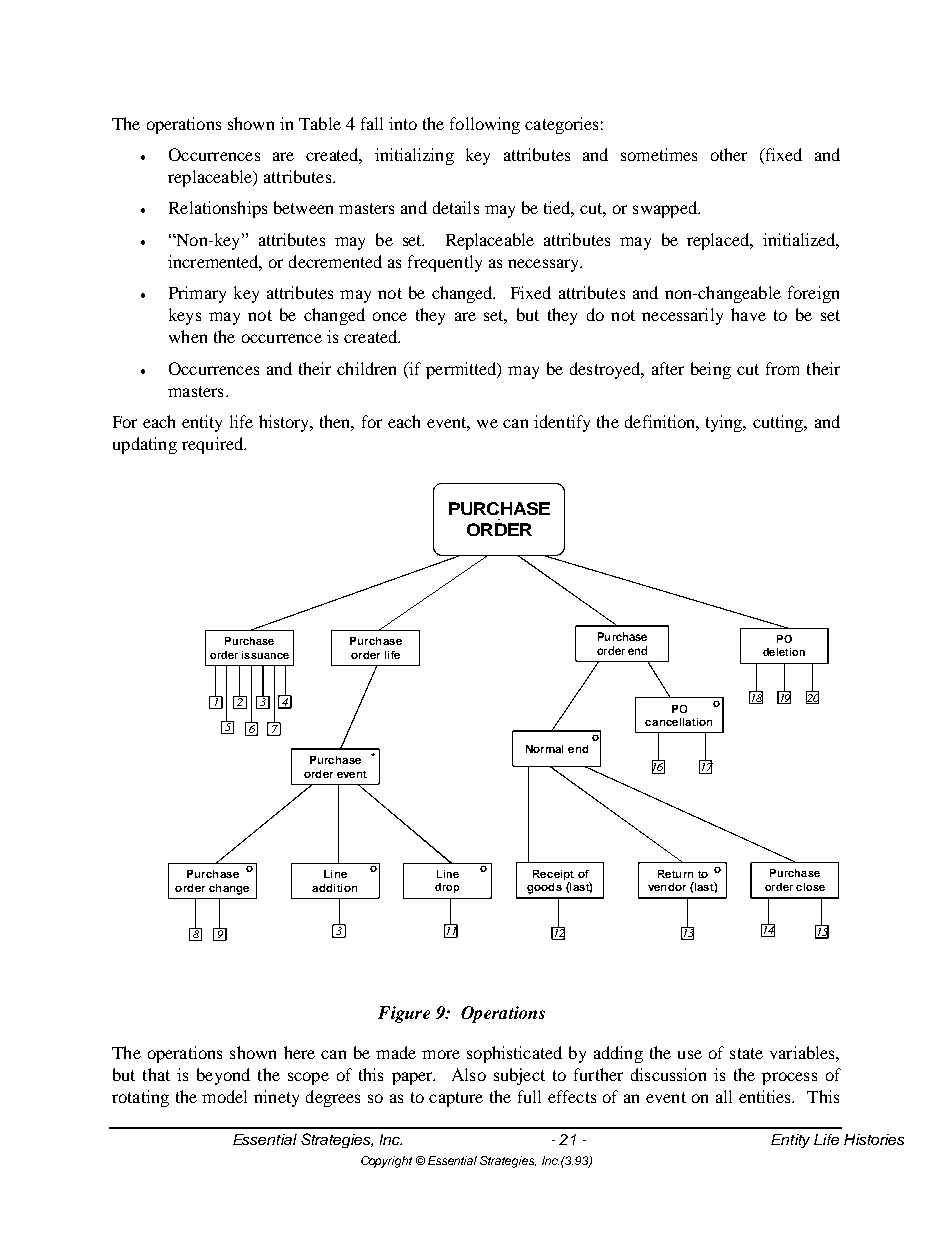  Describe the element at coordinates (784, 652) in the page. I see `deletion` at that location.
